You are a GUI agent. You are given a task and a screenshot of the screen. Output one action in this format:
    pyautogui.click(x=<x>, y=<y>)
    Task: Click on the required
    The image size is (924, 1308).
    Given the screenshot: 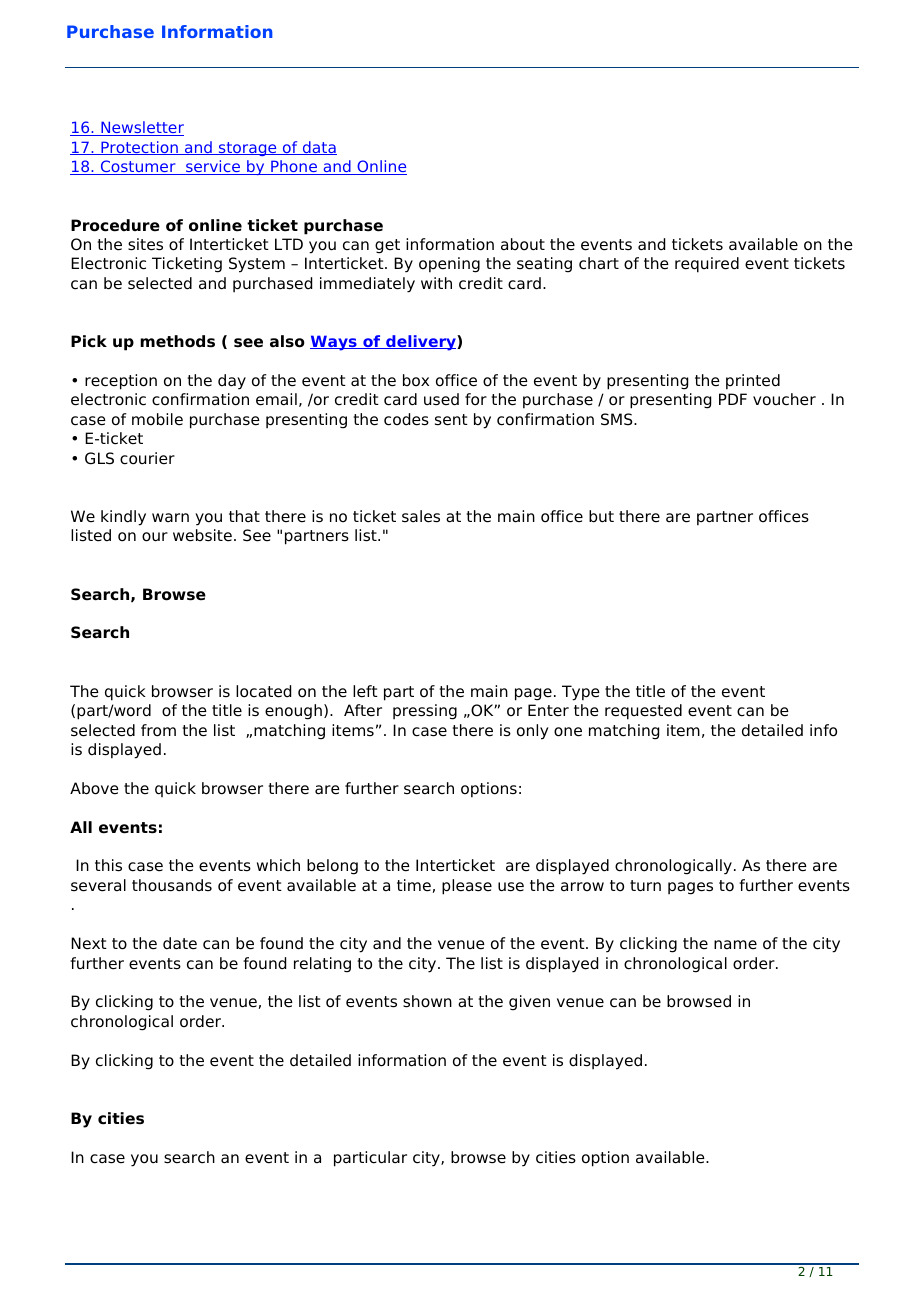 What is the action you would take?
    pyautogui.click(x=707, y=265)
